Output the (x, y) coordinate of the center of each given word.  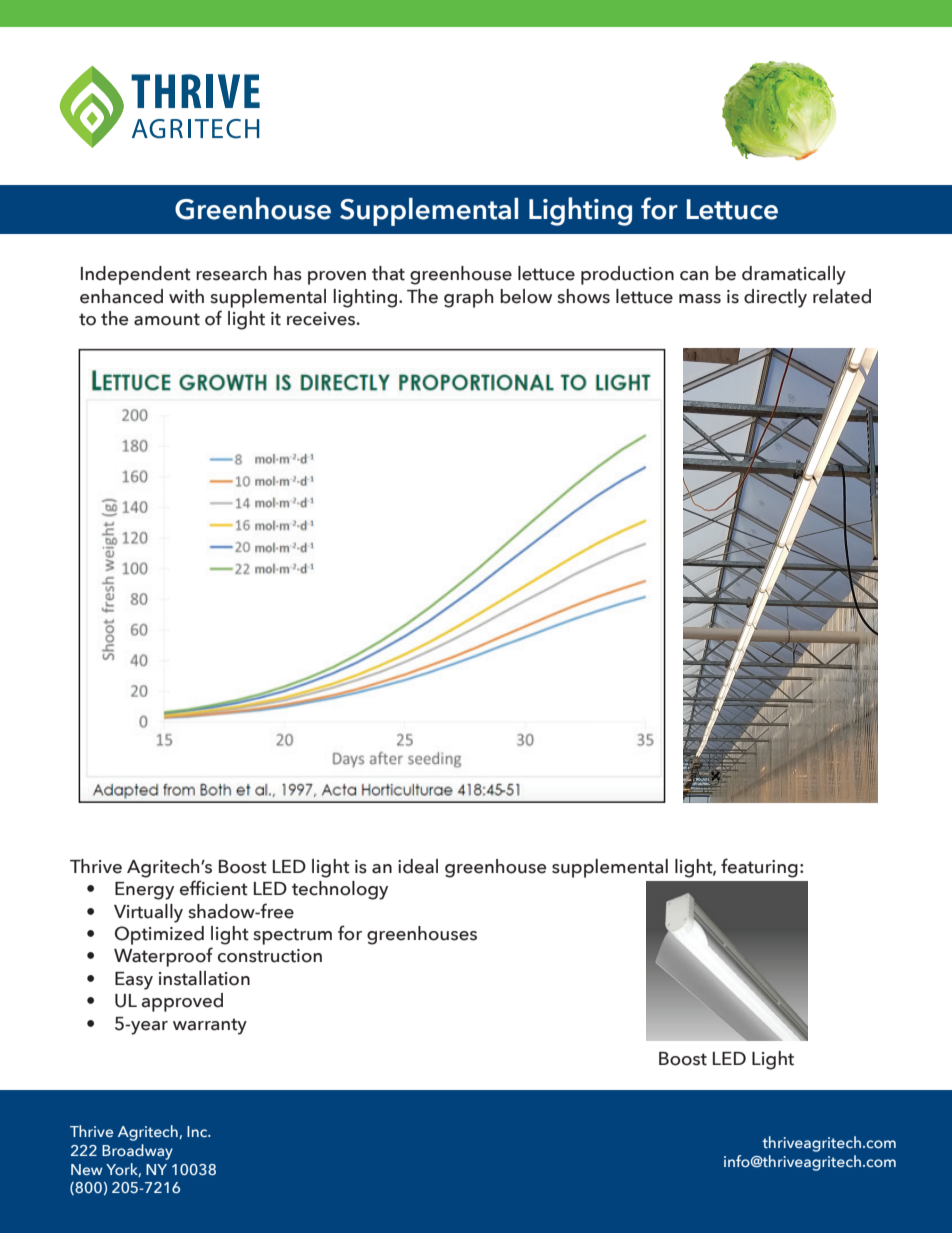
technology (340, 890)
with (186, 296)
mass (700, 299)
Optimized (159, 935)
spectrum (292, 936)
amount (167, 319)
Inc (198, 1131)
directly (775, 298)
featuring (759, 868)
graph (469, 298)
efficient (214, 888)
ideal (418, 866)
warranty (210, 1026)
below (526, 296)
